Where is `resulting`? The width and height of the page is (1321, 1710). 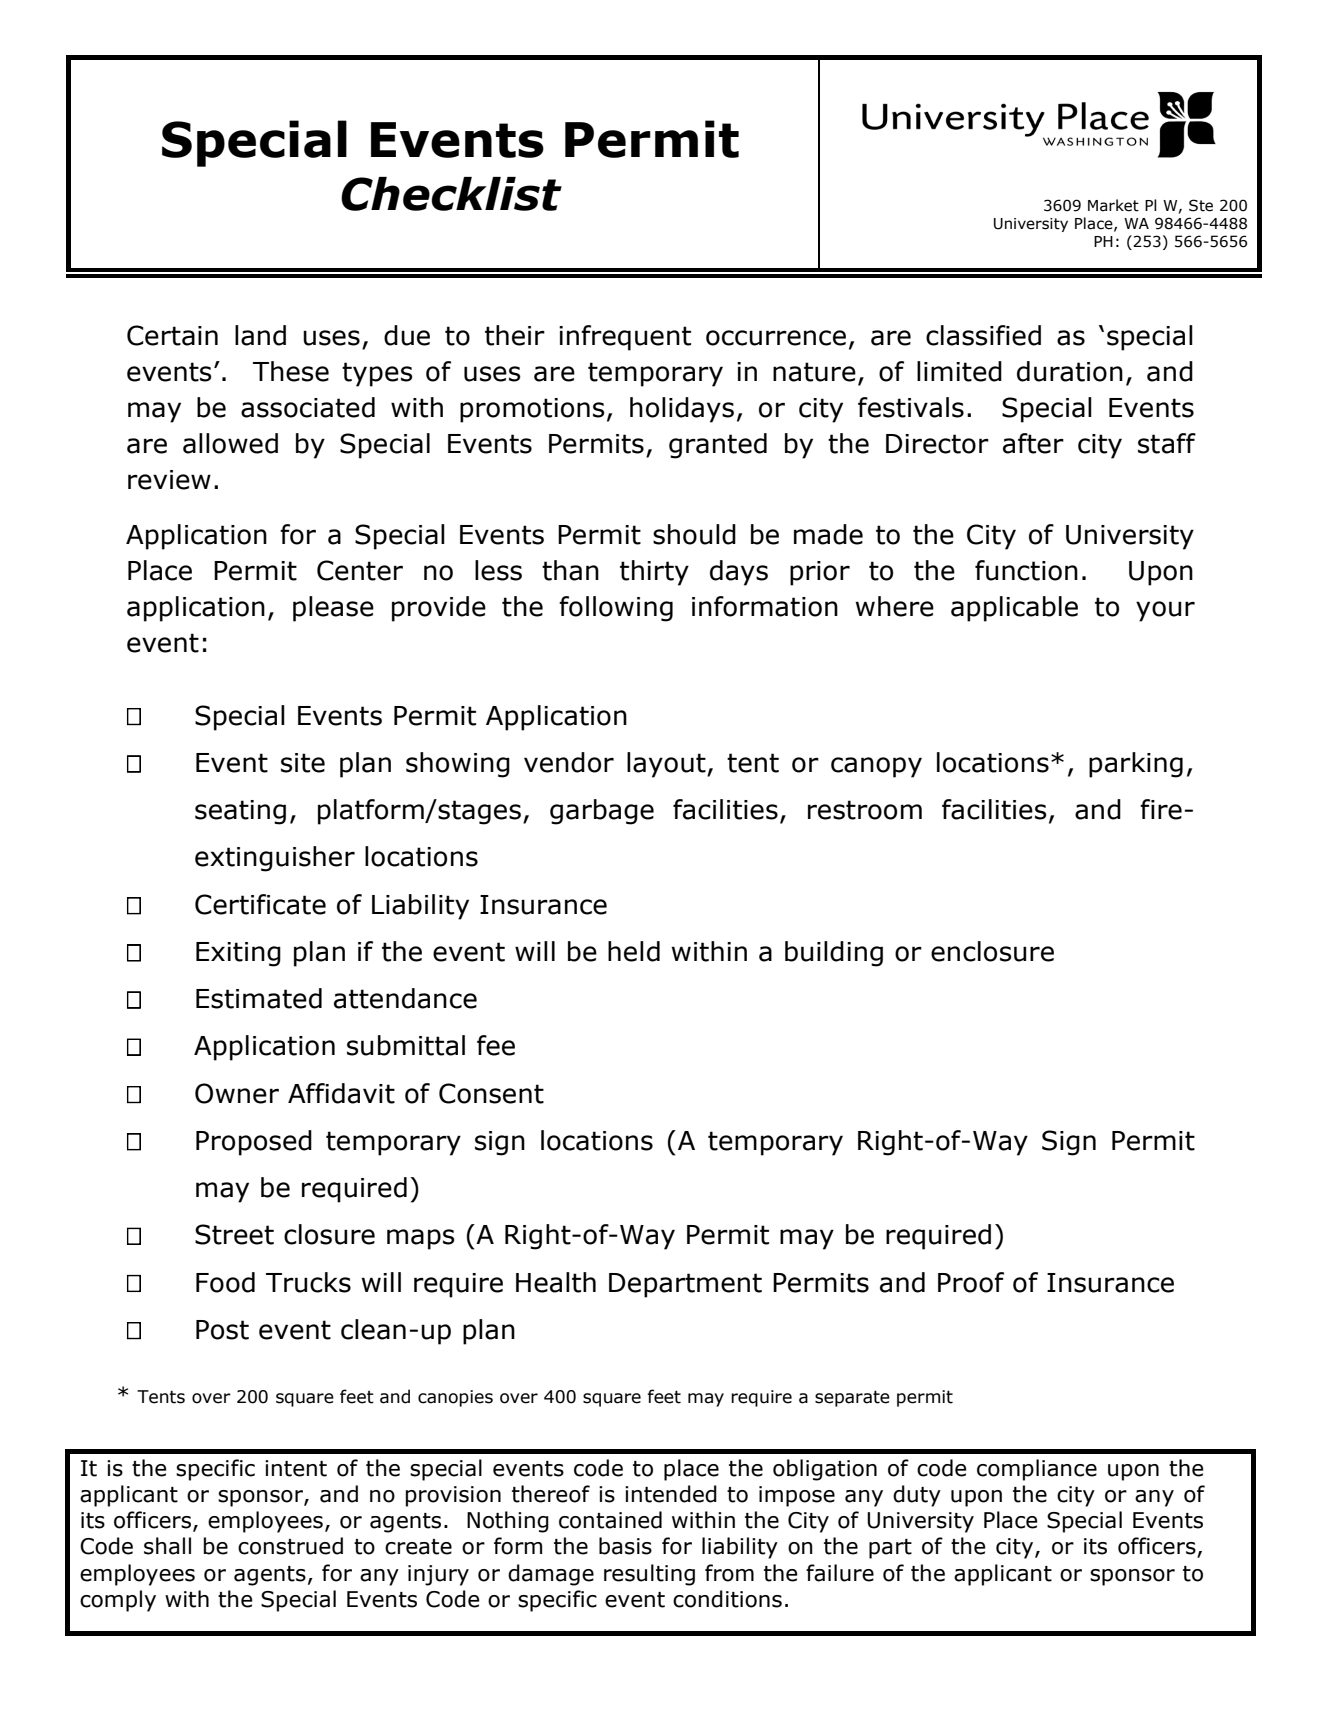
resulting is located at coordinates (649, 1575).
